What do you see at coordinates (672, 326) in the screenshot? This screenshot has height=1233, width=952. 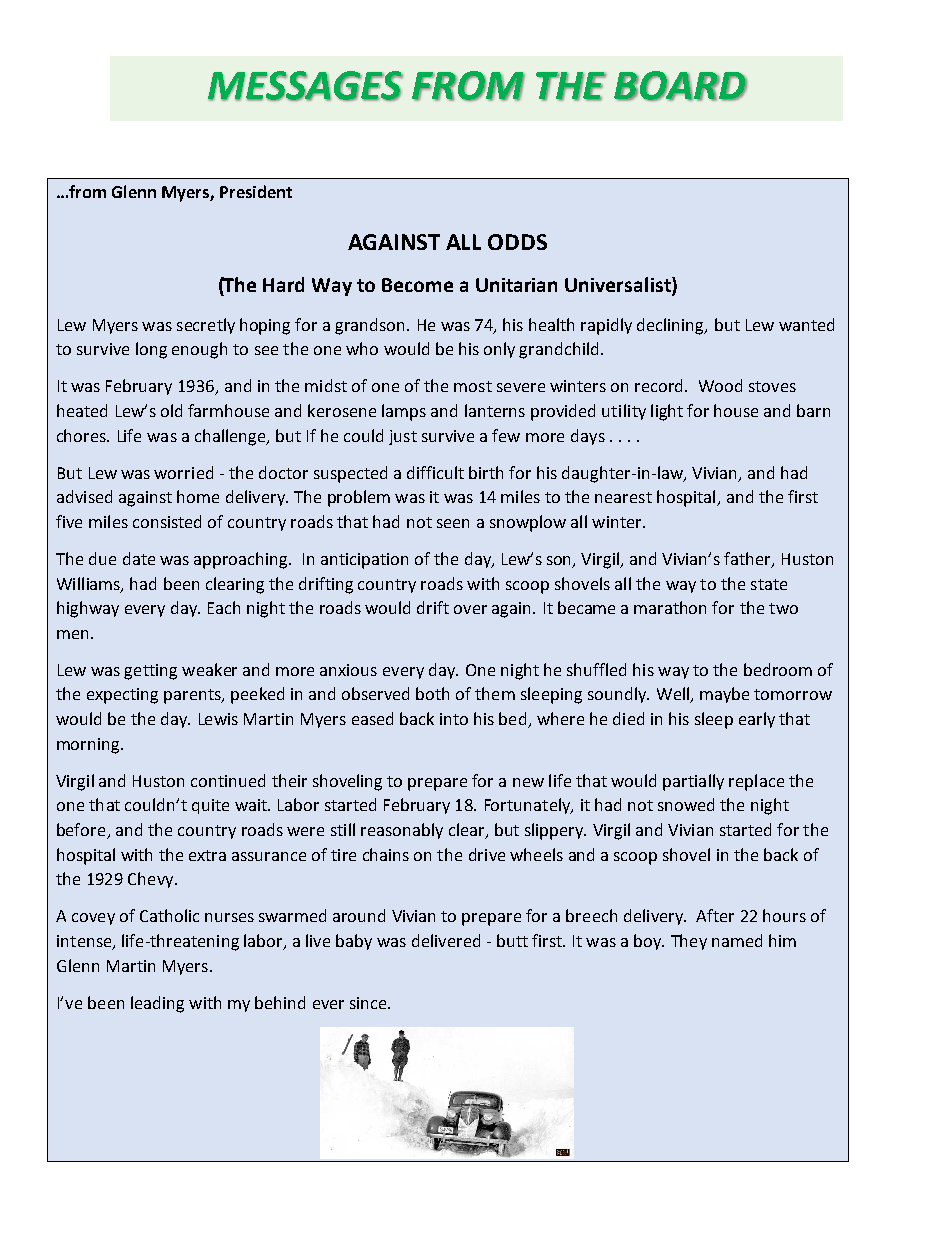 I see `declining` at bounding box center [672, 326].
